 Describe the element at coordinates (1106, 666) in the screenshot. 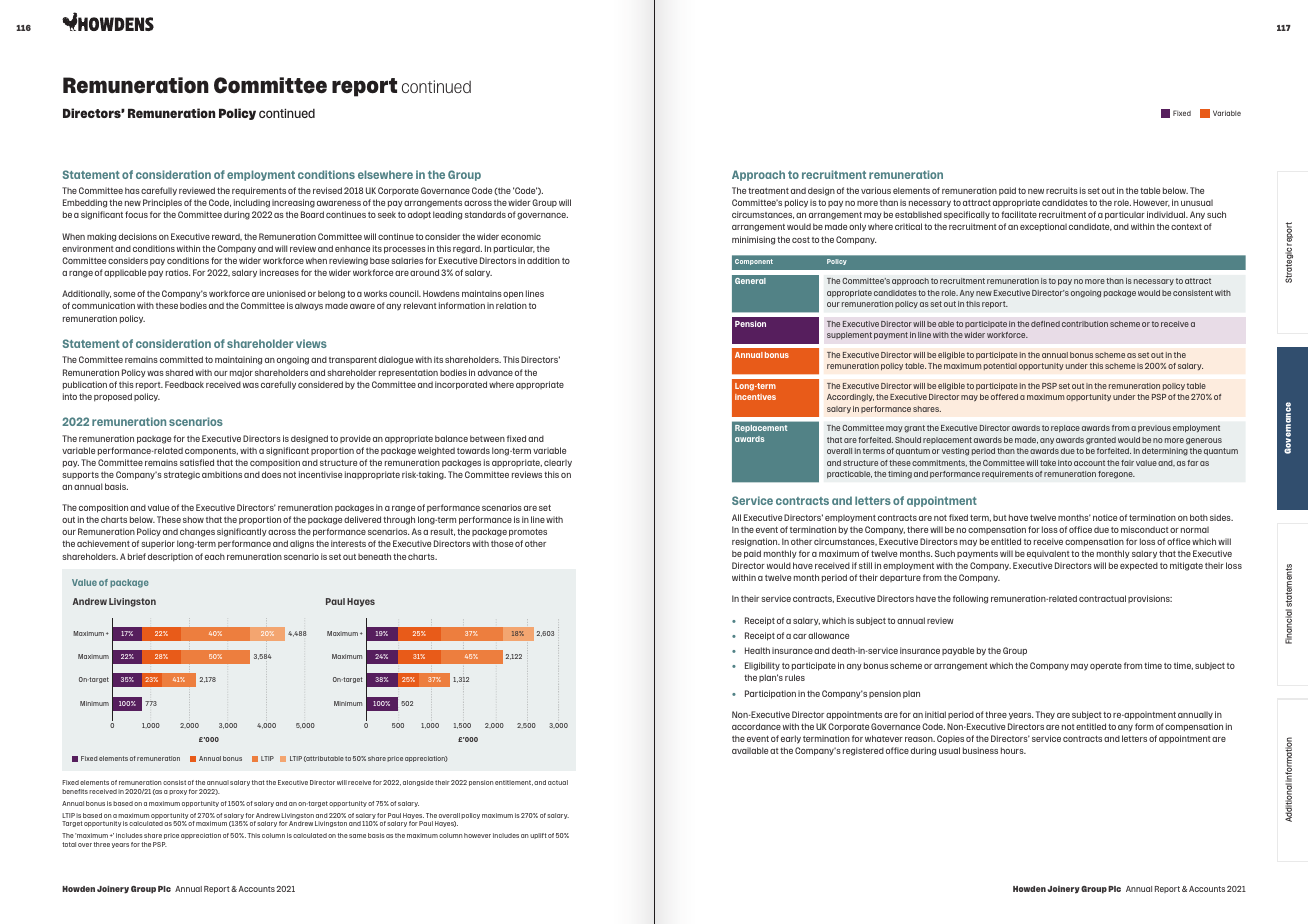

I see `operate` at that location.
